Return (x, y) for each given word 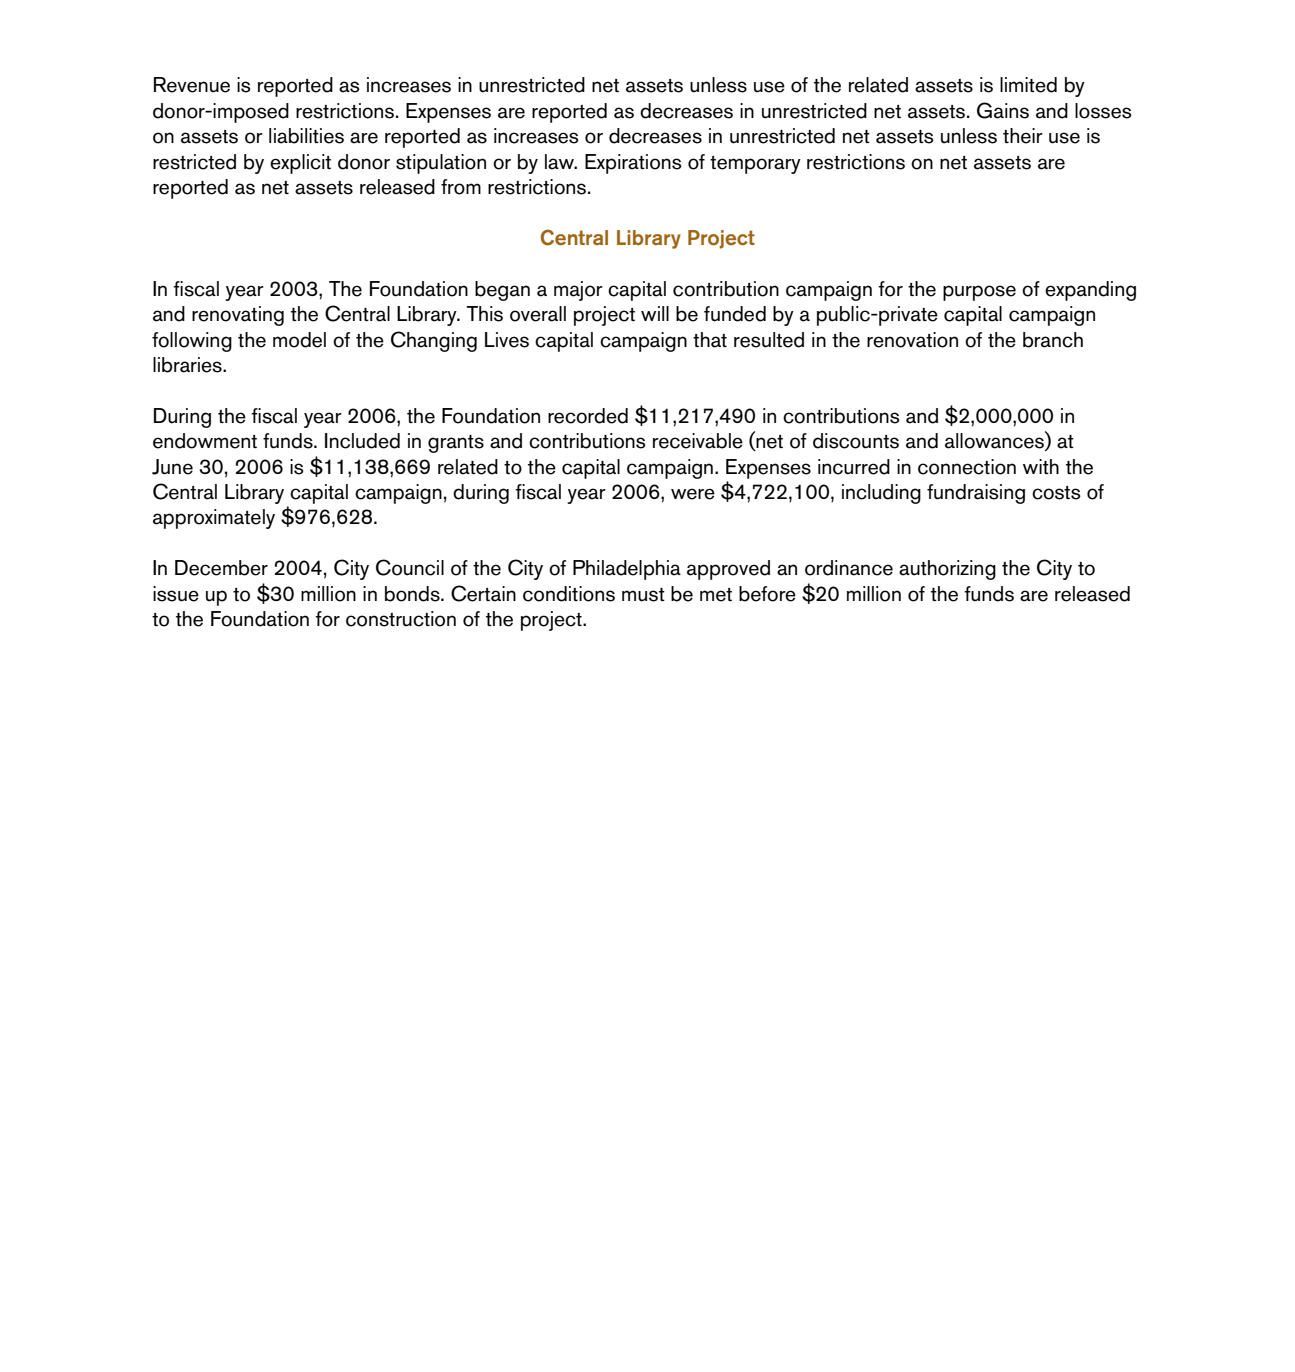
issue (176, 594)
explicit (300, 164)
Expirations (633, 164)
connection (967, 467)
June (172, 467)
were (693, 494)
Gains (1003, 110)
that (710, 340)
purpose (979, 293)
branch (1053, 340)
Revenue (192, 85)
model (299, 340)
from (461, 187)
